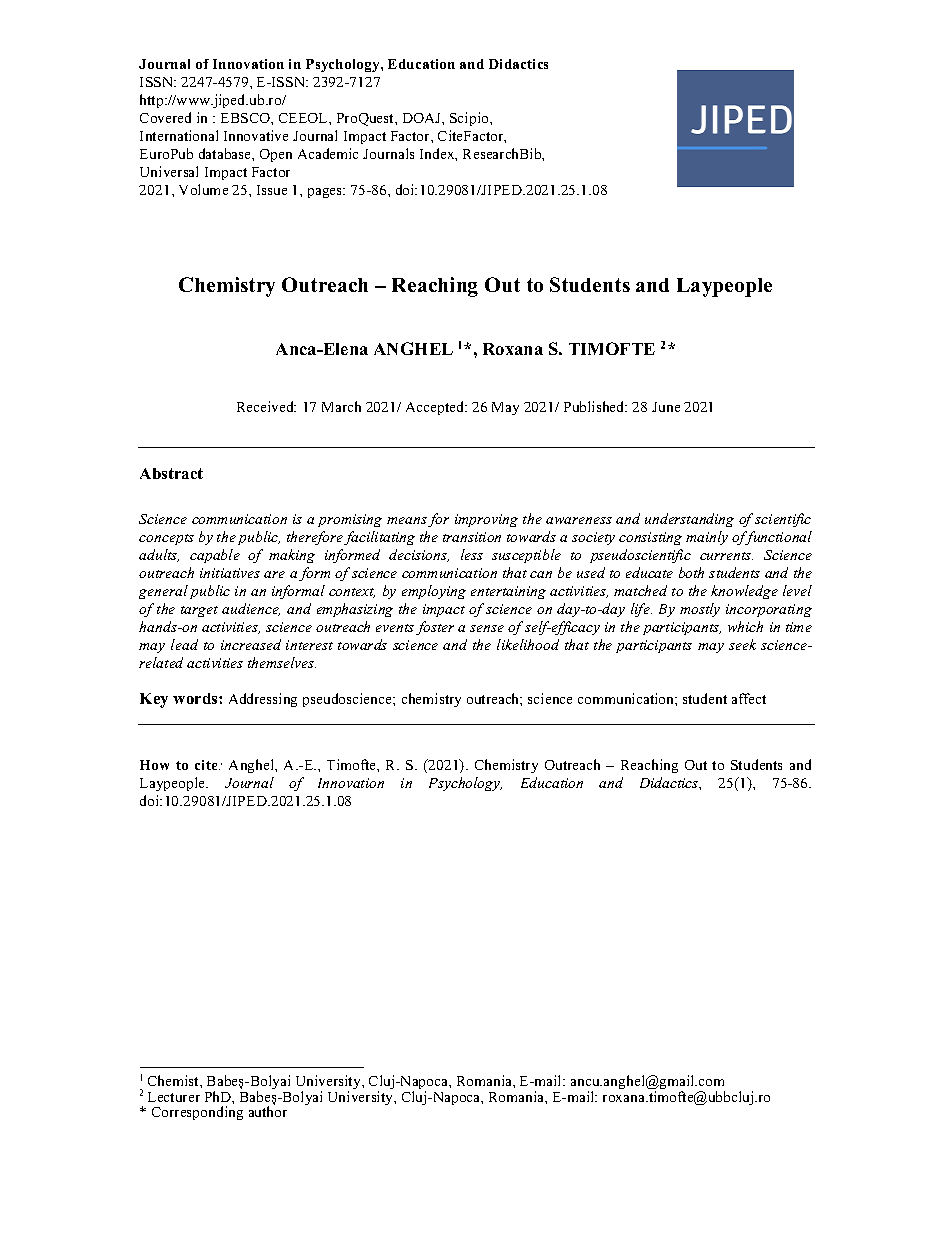 Image resolution: width=952 pixels, height=1233 pixels. What do you see at coordinates (487, 628) in the screenshot?
I see `sense` at bounding box center [487, 628].
